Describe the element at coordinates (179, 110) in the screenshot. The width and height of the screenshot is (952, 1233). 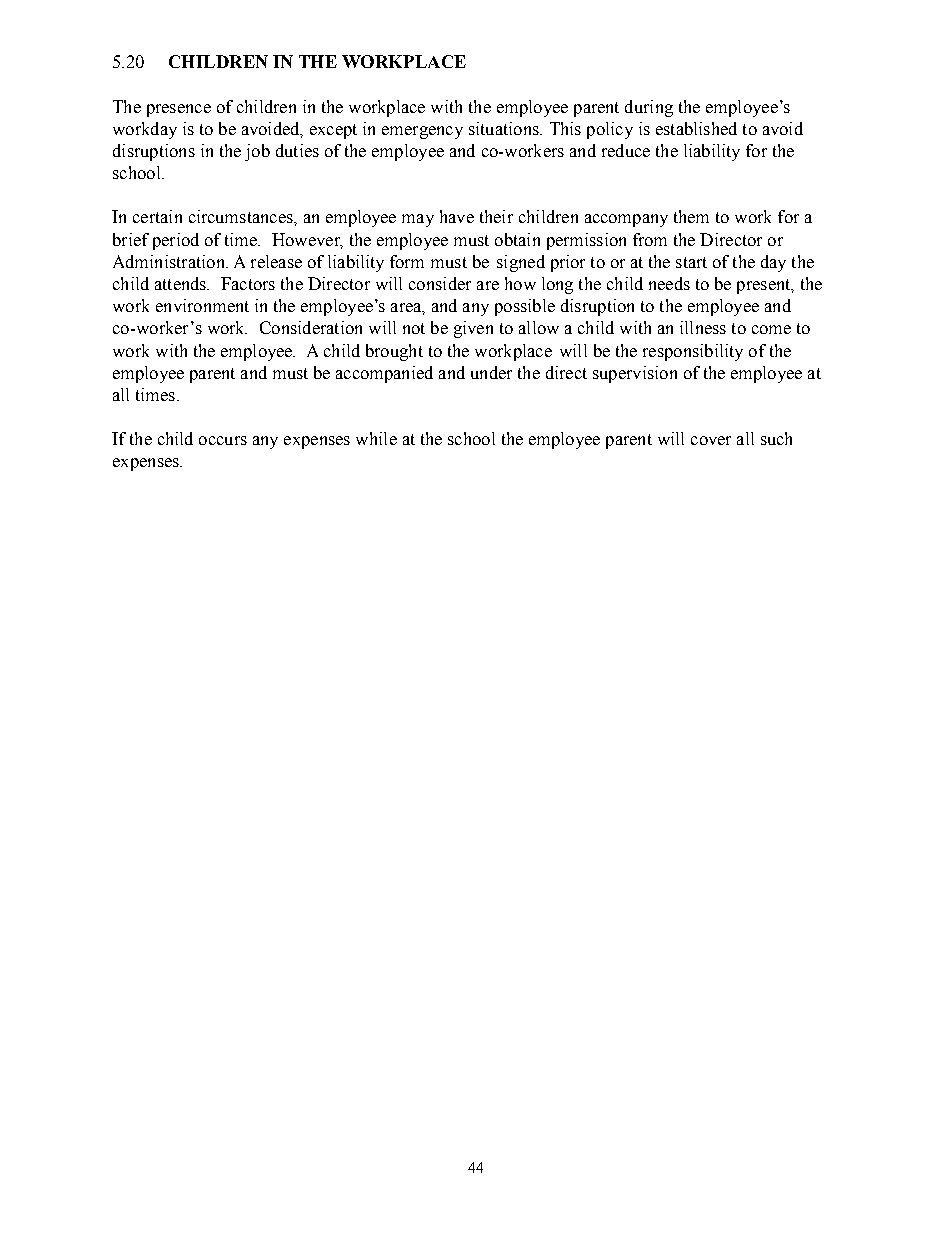
I see `presence` at that location.
